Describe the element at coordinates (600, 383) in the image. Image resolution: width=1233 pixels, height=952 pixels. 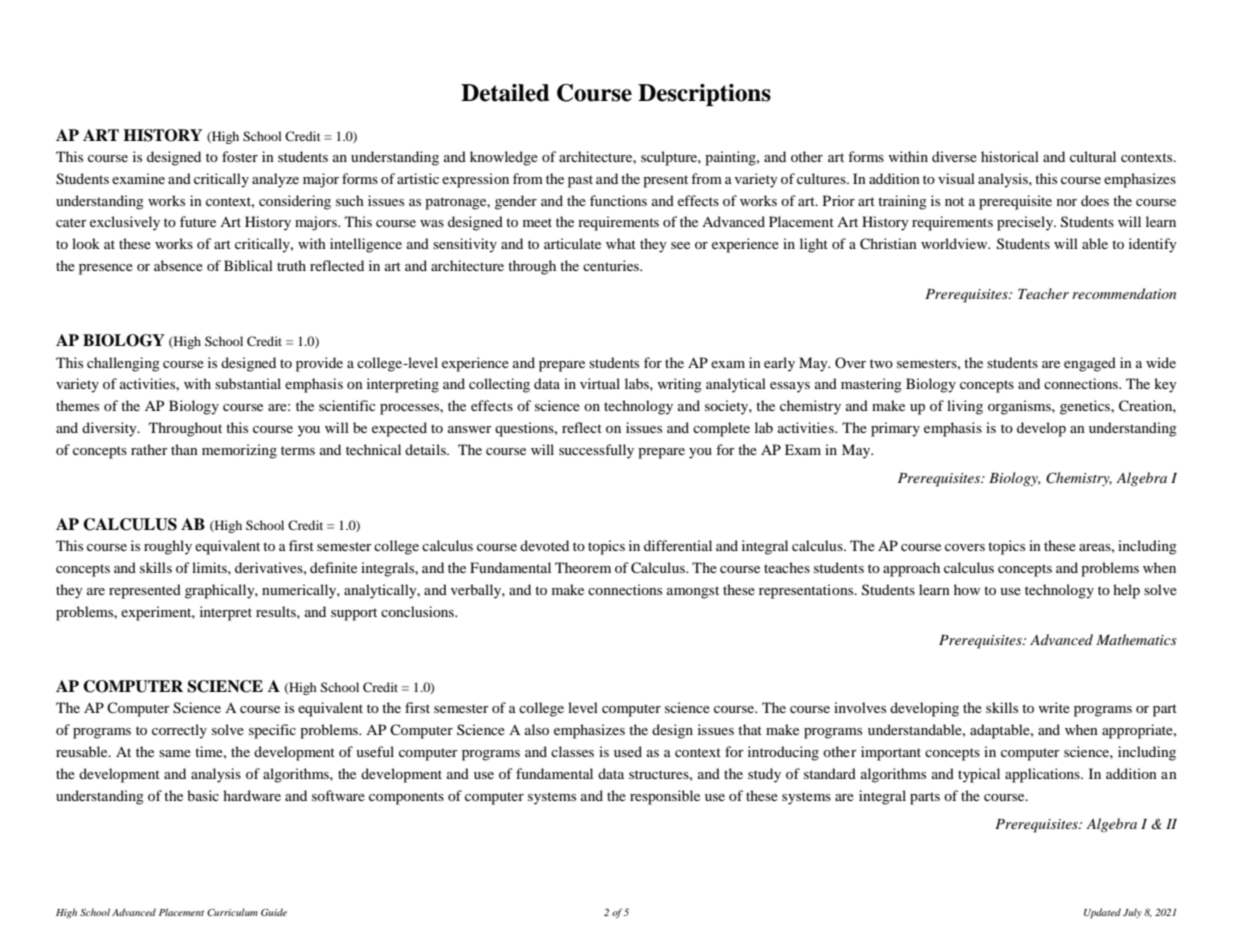
I see `virtual` at that location.
